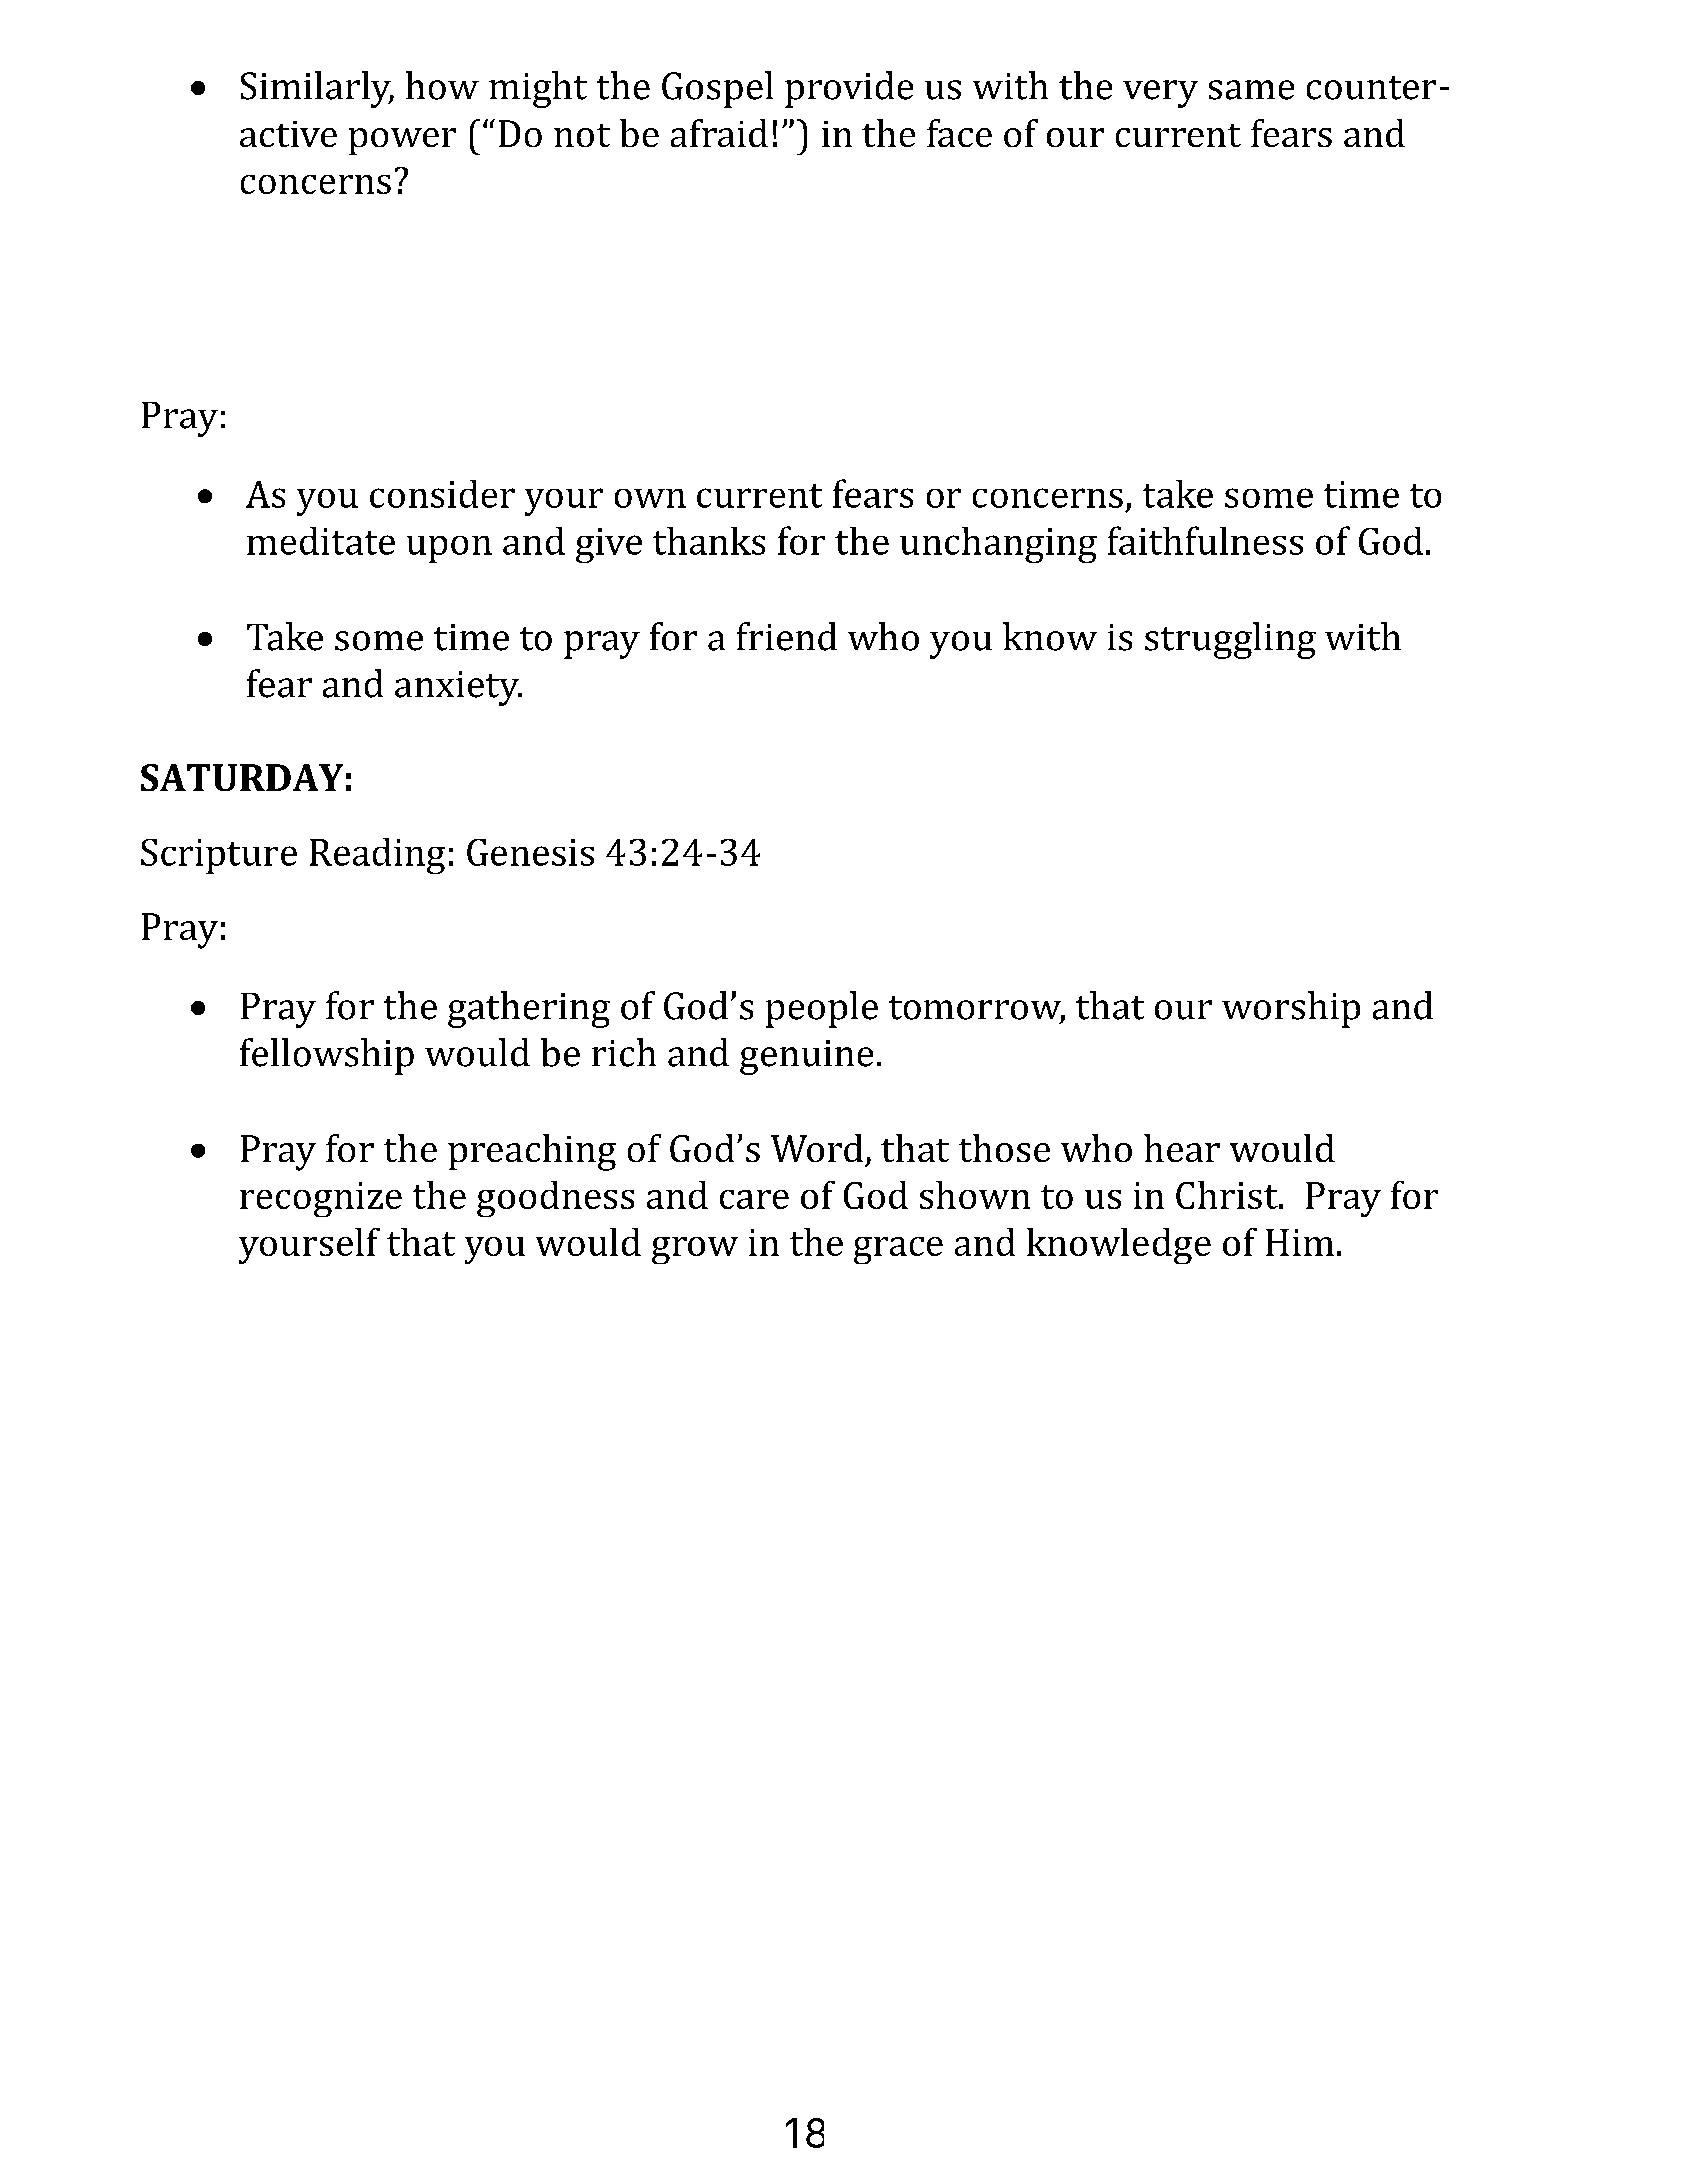  What do you see at coordinates (458, 688) in the screenshot?
I see `anxiety` at bounding box center [458, 688].
